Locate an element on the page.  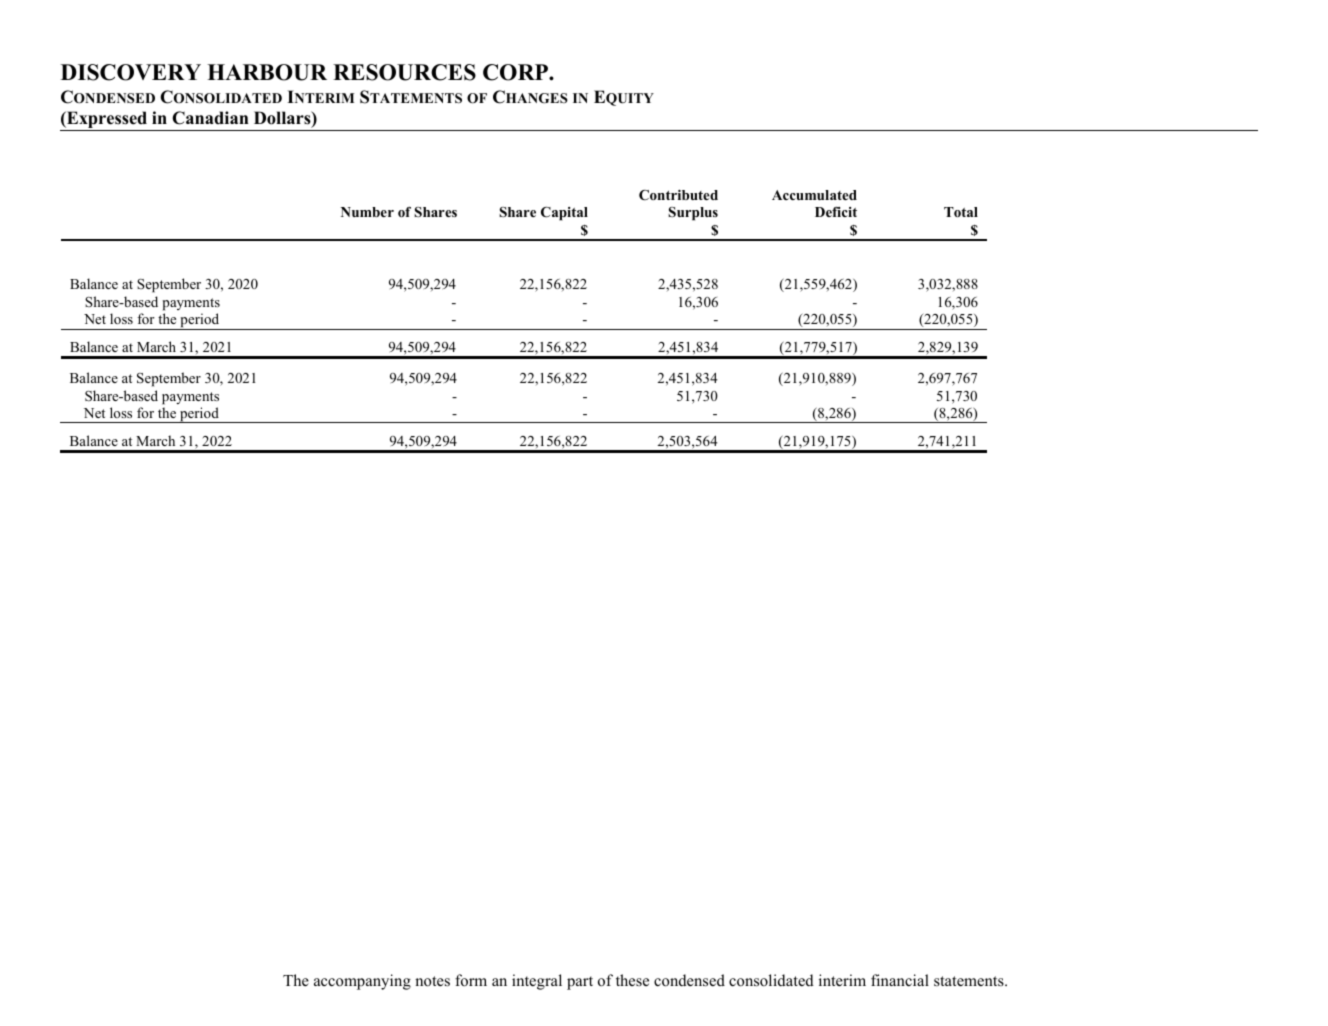
financial is located at coordinates (900, 980).
